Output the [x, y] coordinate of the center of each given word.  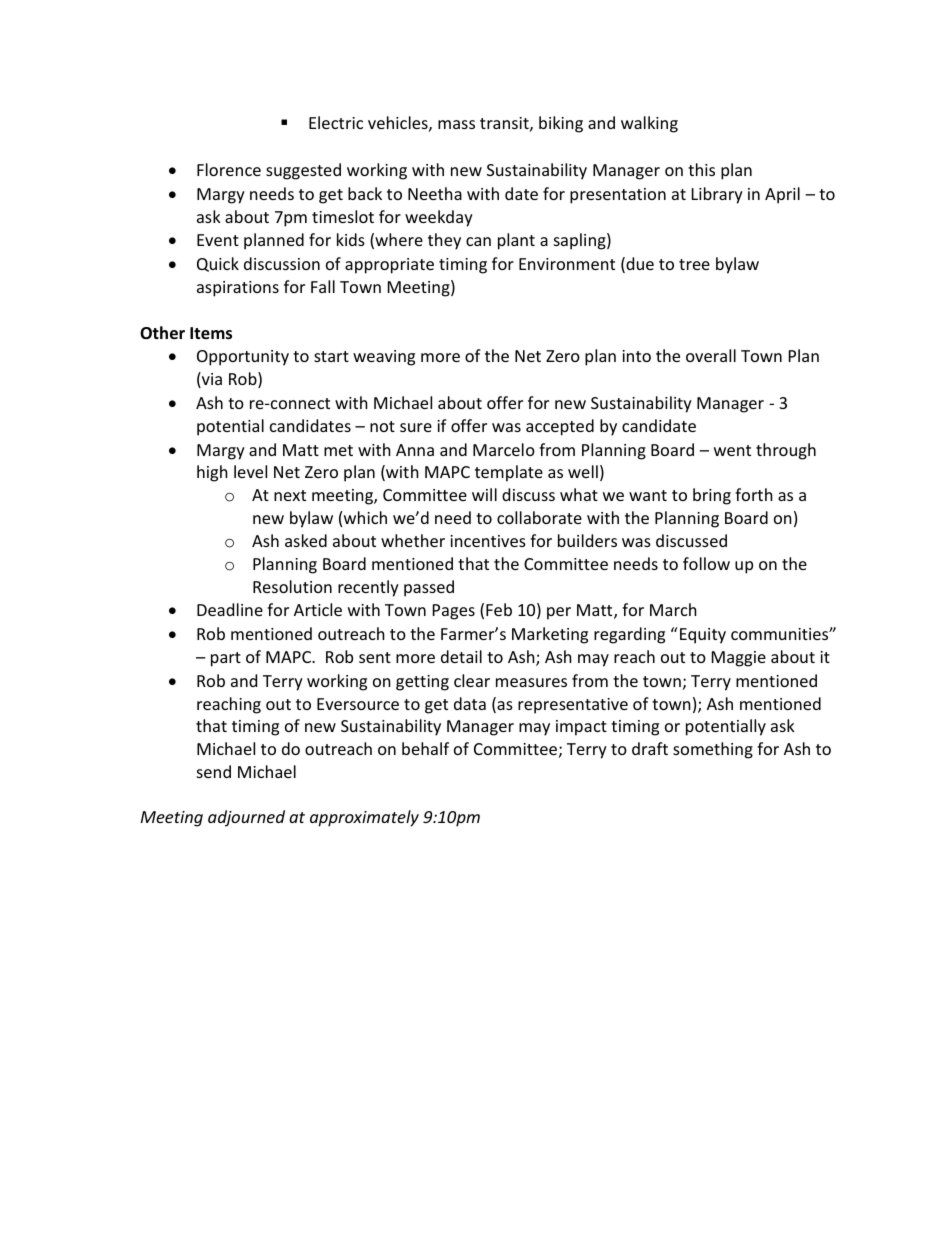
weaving [384, 358]
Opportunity [243, 358]
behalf [425, 748]
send [214, 771]
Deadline [230, 609]
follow [706, 563]
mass [456, 124]
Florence [229, 169]
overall [711, 355]
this [701, 169]
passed [429, 588]
